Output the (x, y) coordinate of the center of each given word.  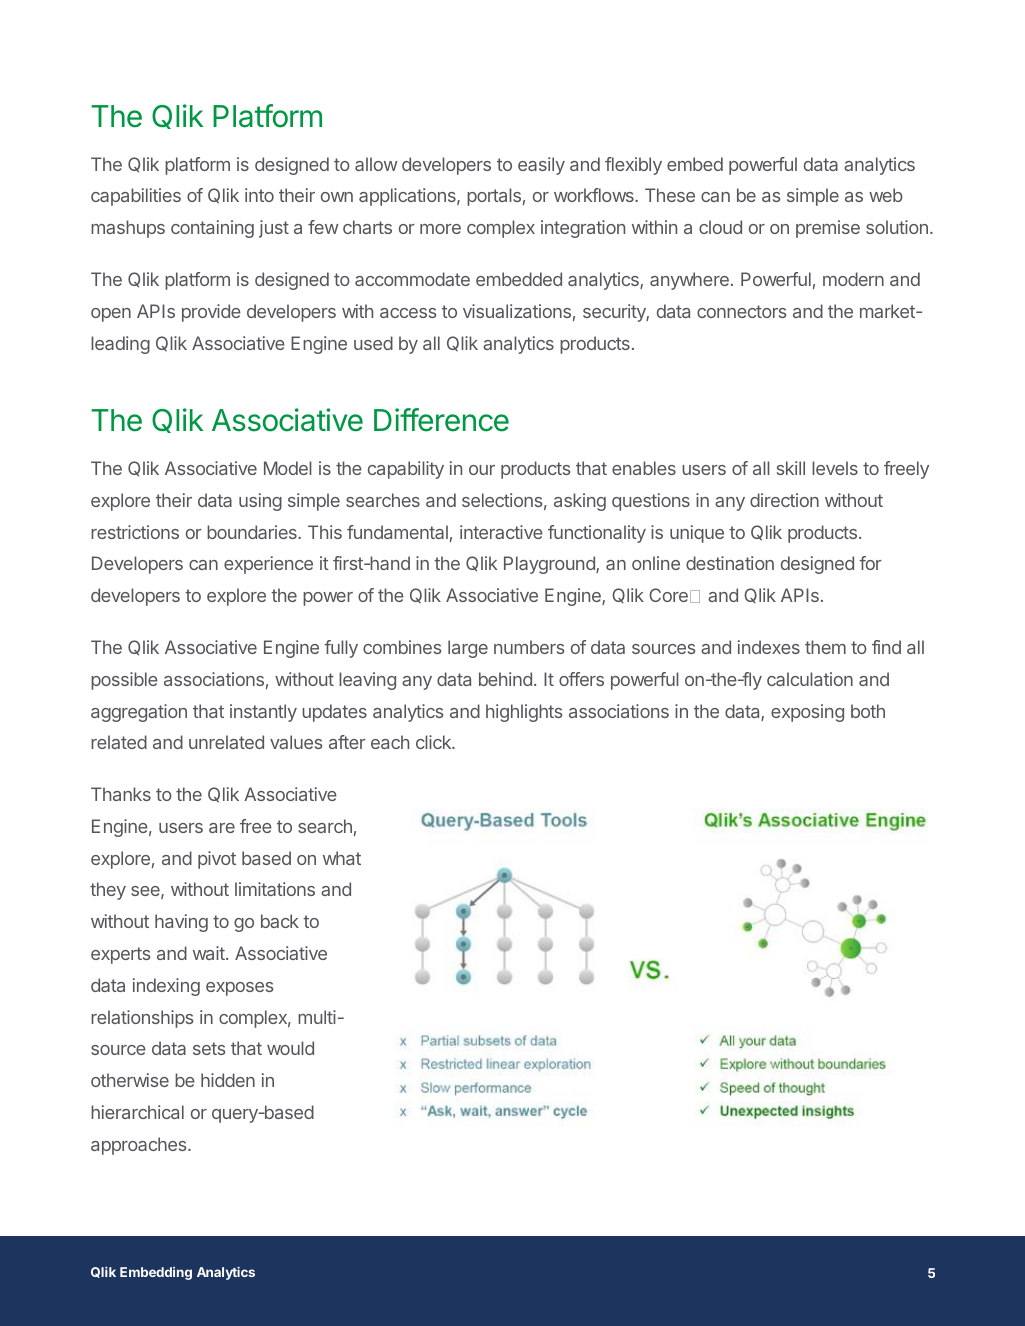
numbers (529, 647)
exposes (239, 989)
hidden (228, 1080)
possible (124, 681)
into (259, 195)
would (290, 1048)
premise (828, 229)
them (825, 647)
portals (494, 197)
